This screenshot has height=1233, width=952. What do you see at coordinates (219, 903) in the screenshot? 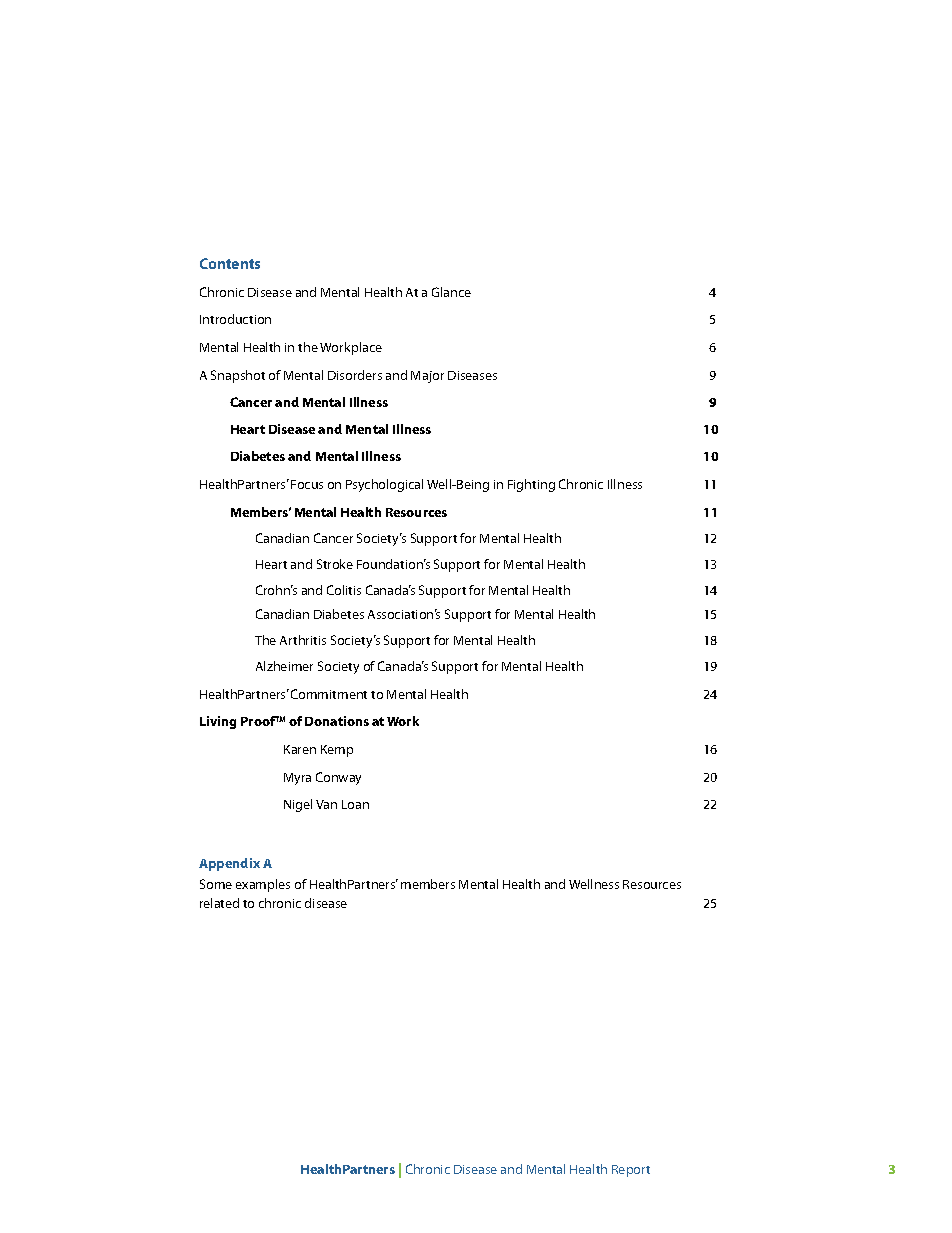
I see `related` at bounding box center [219, 903].
